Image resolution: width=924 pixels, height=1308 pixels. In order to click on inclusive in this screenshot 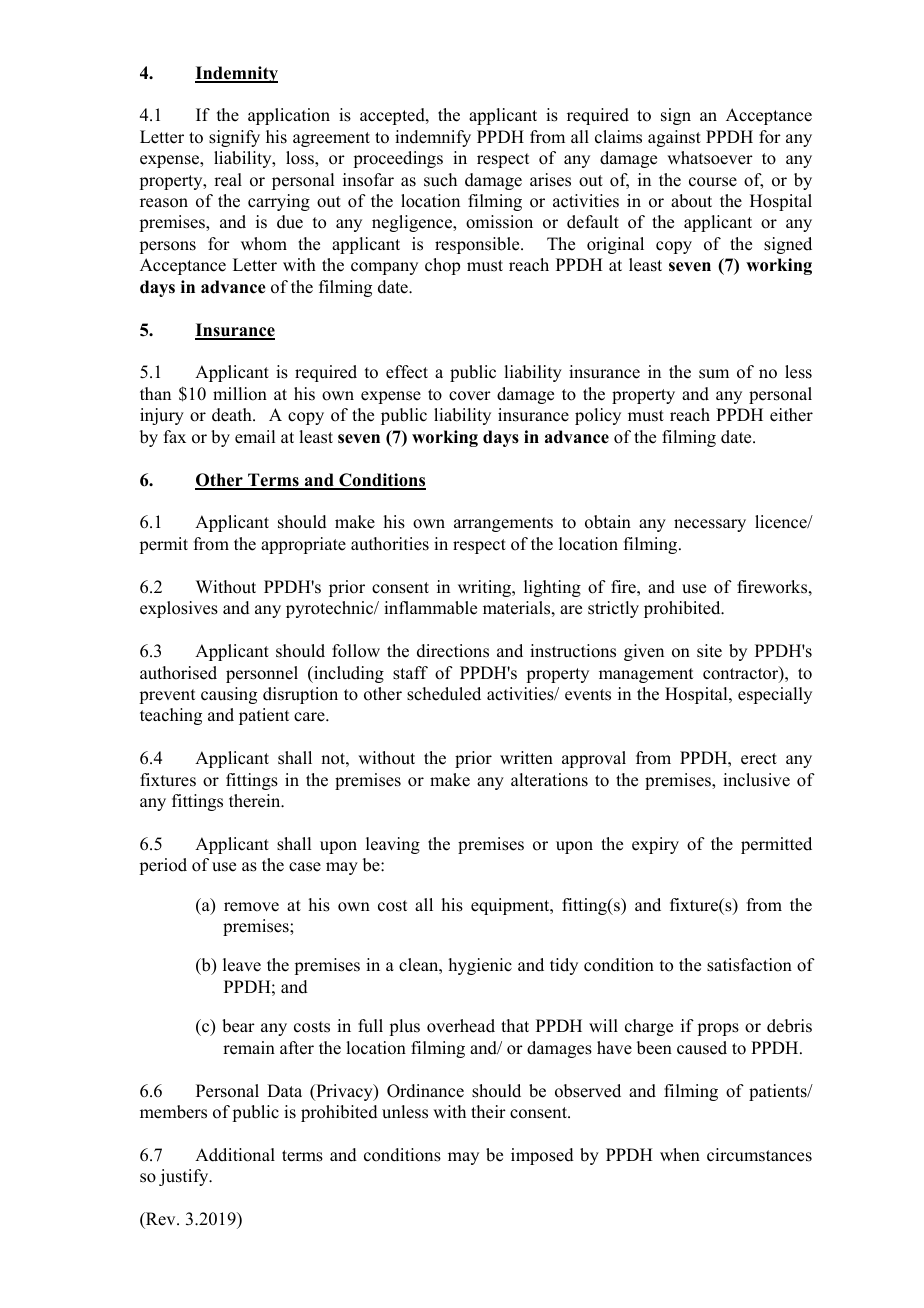, I will do `click(756, 780)`.
